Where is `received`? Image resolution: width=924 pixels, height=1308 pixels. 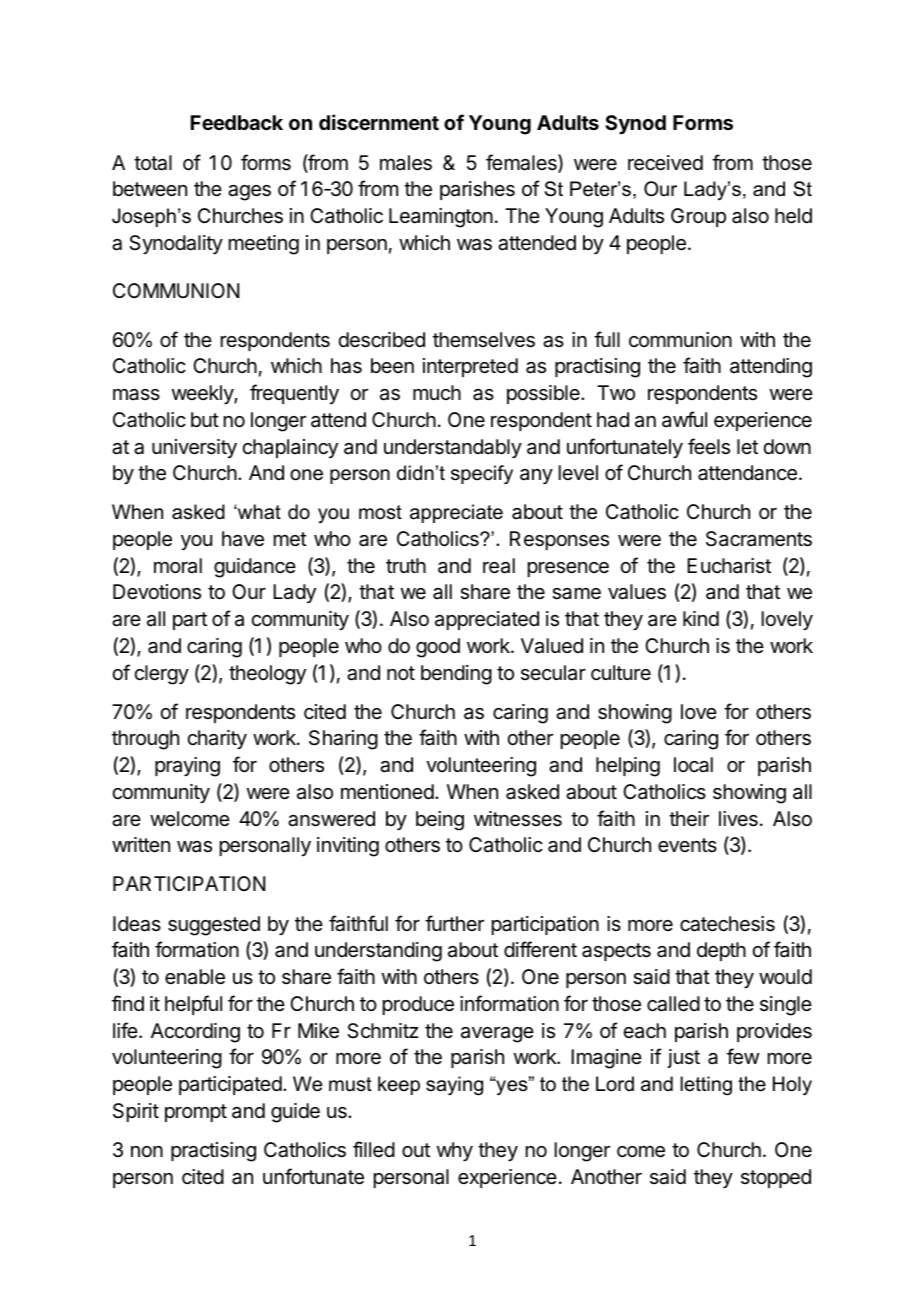 received is located at coordinates (665, 163).
